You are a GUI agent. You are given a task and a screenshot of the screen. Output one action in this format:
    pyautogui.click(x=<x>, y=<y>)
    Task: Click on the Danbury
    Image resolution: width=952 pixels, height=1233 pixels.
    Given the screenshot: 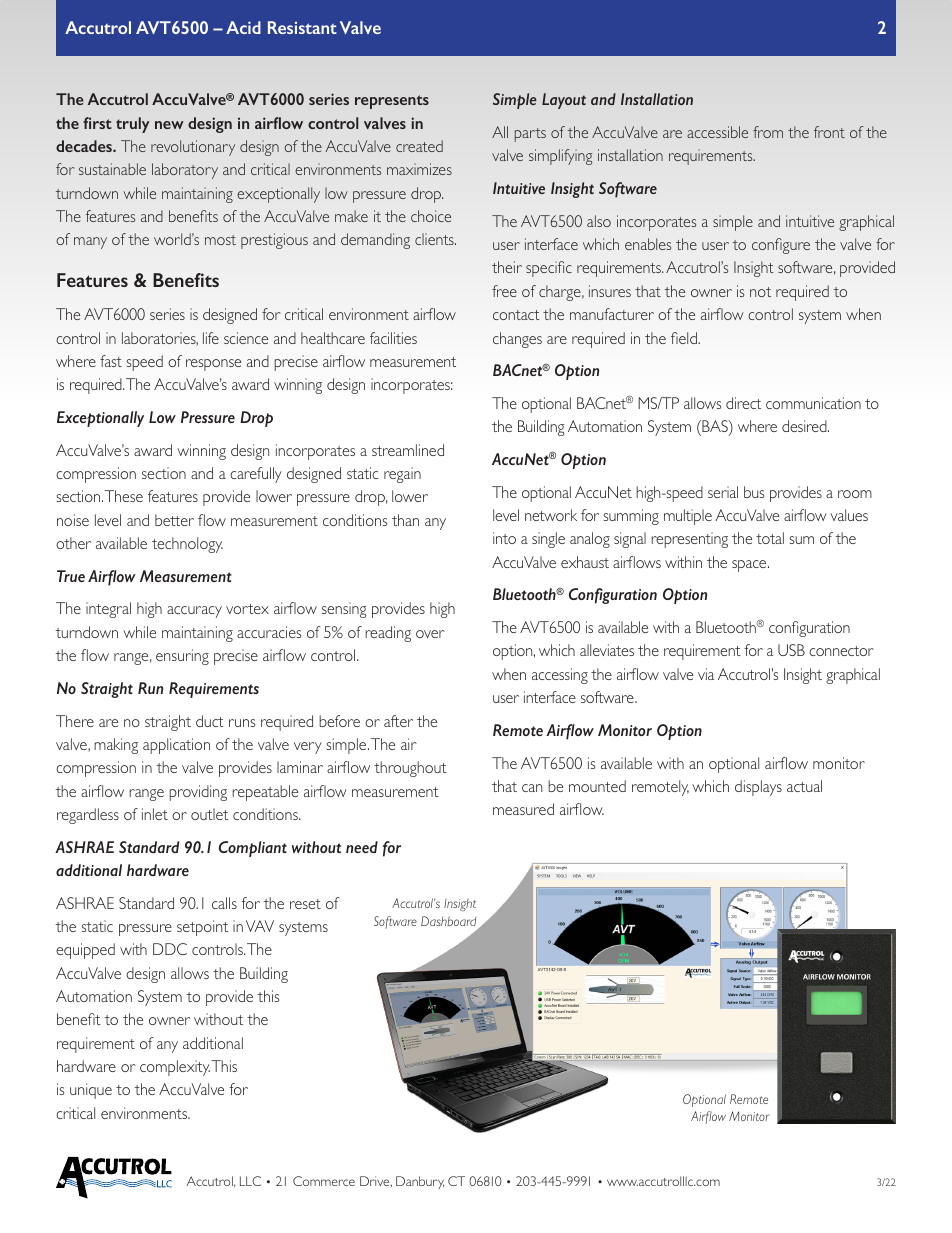 What is the action you would take?
    pyautogui.click(x=420, y=1182)
